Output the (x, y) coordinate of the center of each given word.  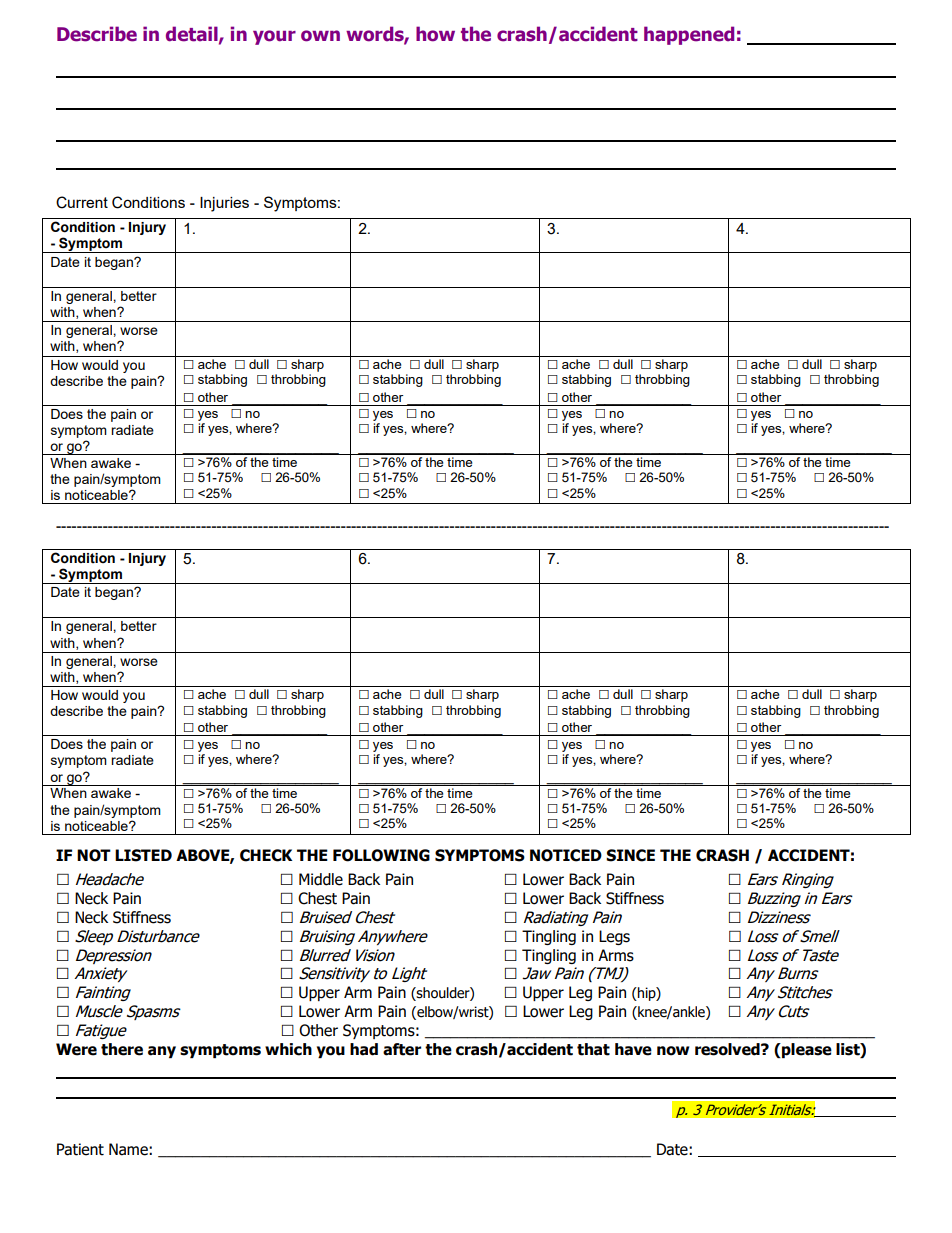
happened (689, 35)
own (320, 36)
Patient (80, 1149)
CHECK (266, 855)
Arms (616, 955)
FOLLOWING (381, 855)
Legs (614, 937)
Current (82, 202)
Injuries (224, 204)
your (274, 37)
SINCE (630, 855)
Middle (321, 879)
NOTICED (566, 855)
